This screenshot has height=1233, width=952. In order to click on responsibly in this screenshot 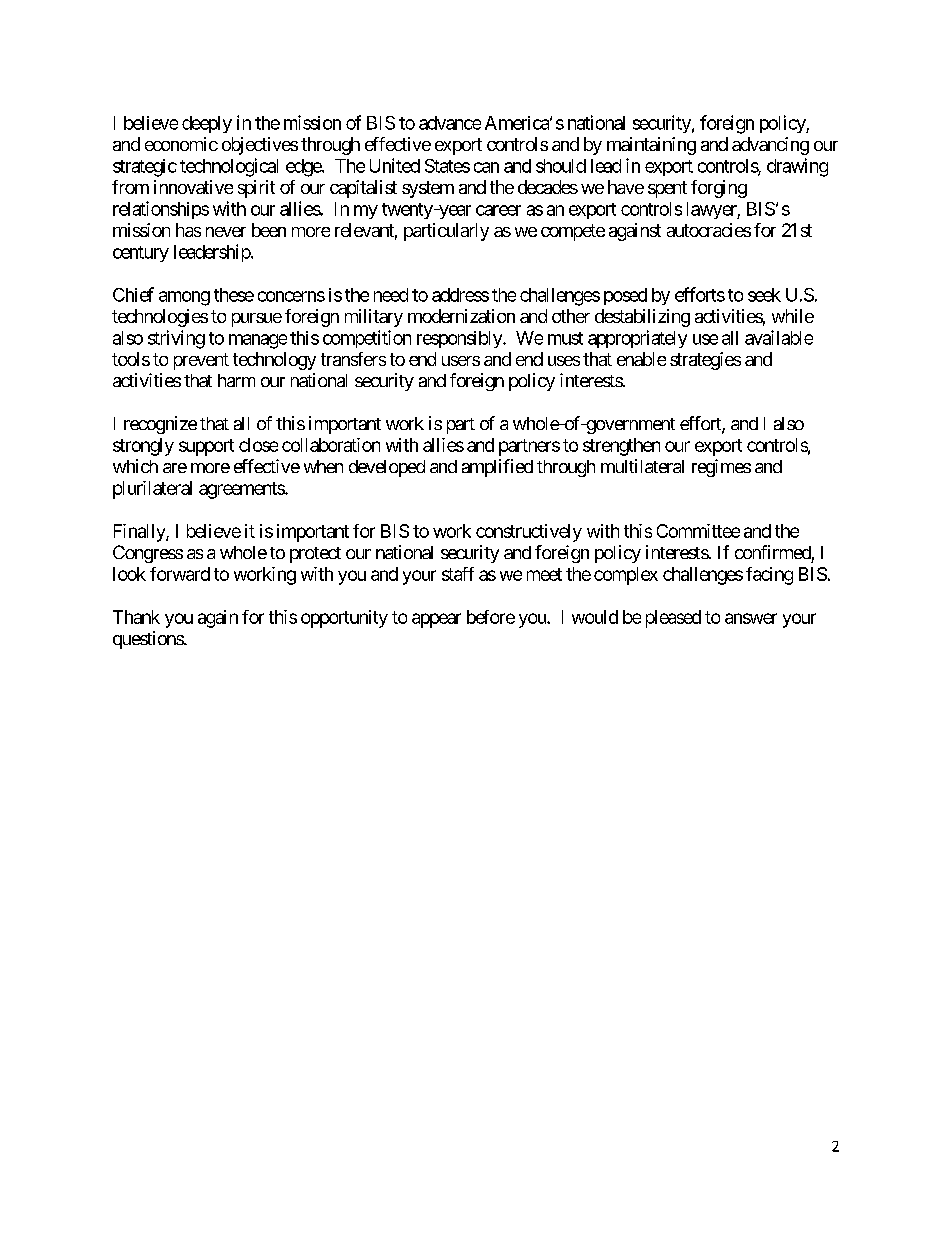, I will do `click(460, 339)`.
